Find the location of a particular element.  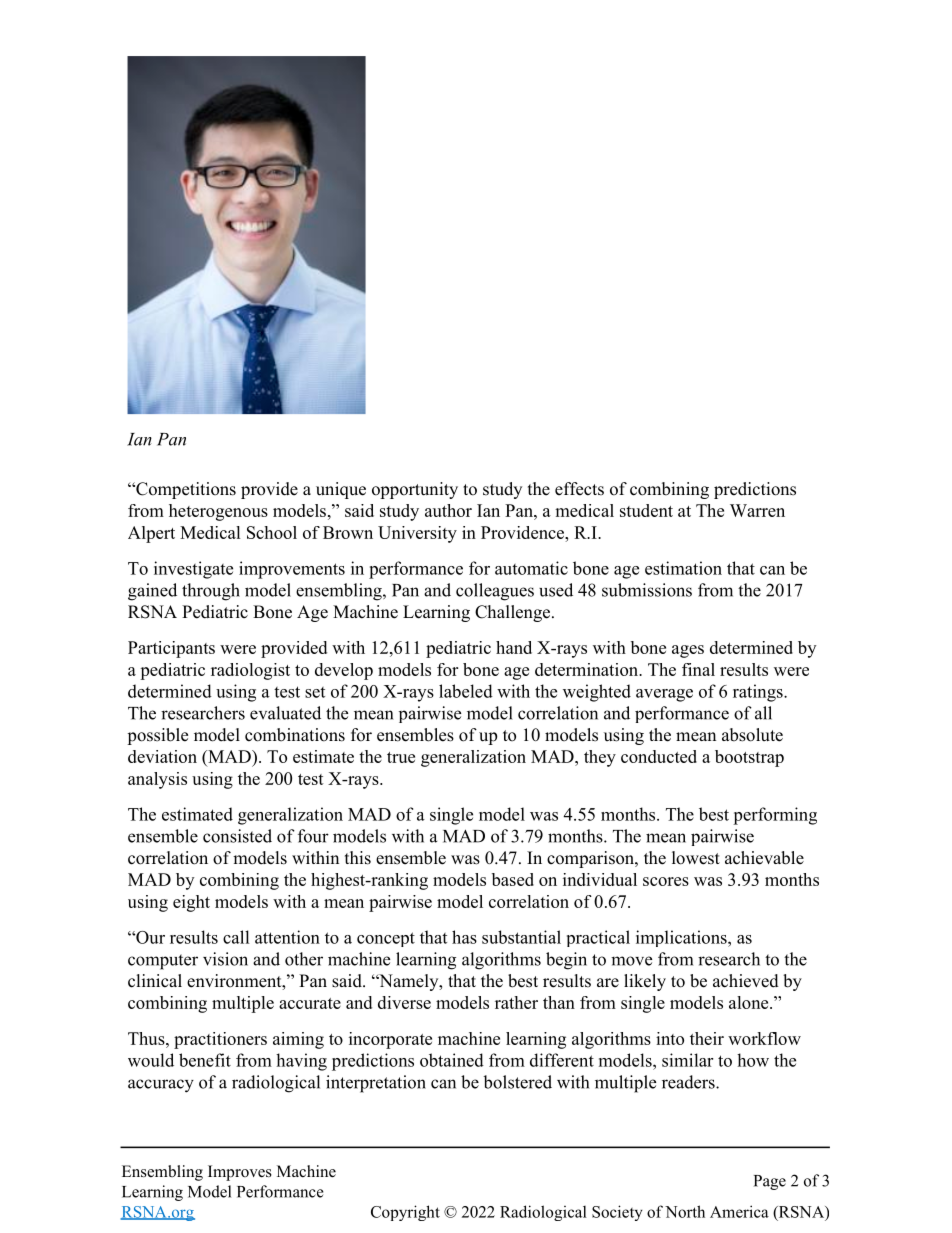

true is located at coordinates (401, 757).
